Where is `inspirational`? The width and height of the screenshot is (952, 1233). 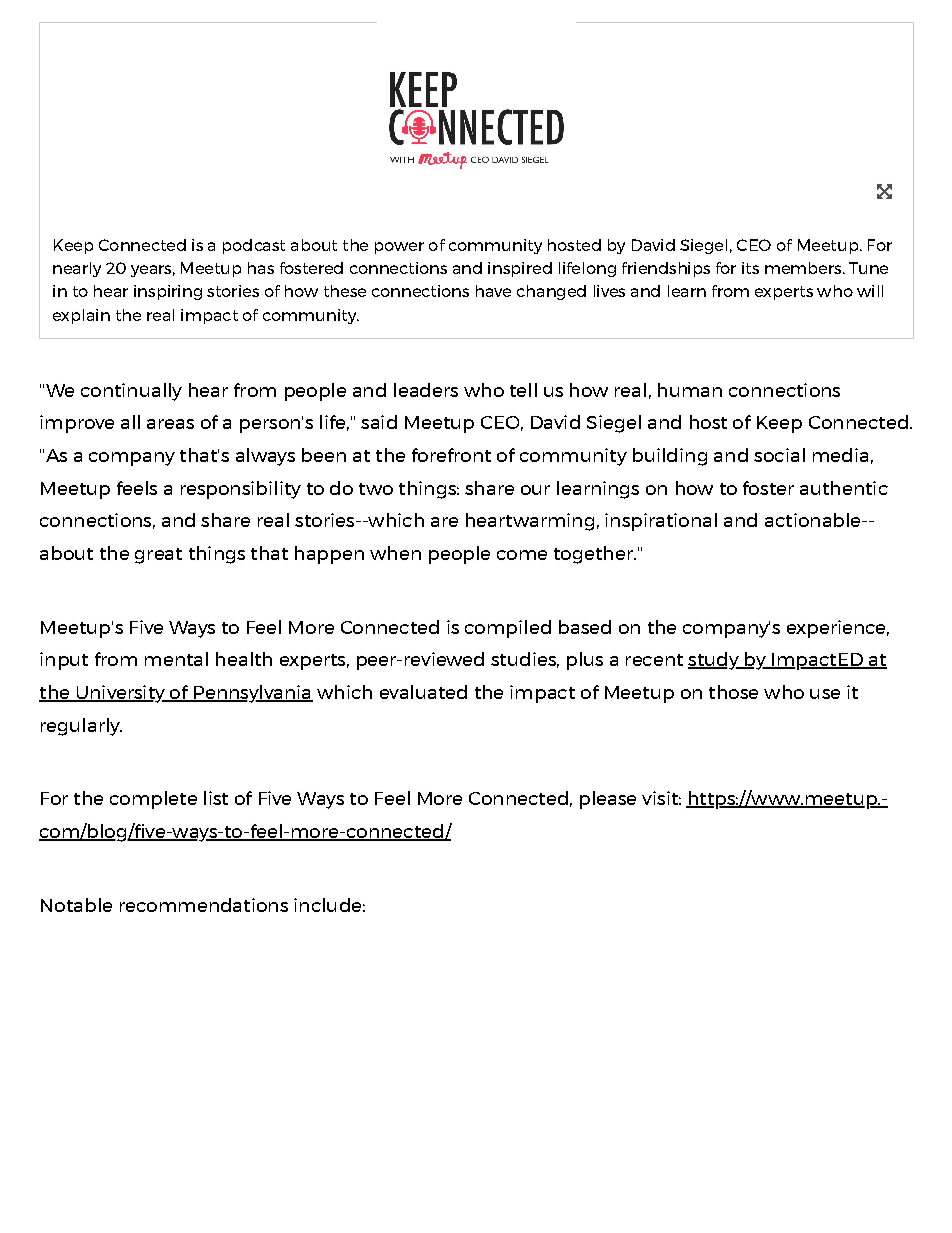 inspirational is located at coordinates (661, 522).
